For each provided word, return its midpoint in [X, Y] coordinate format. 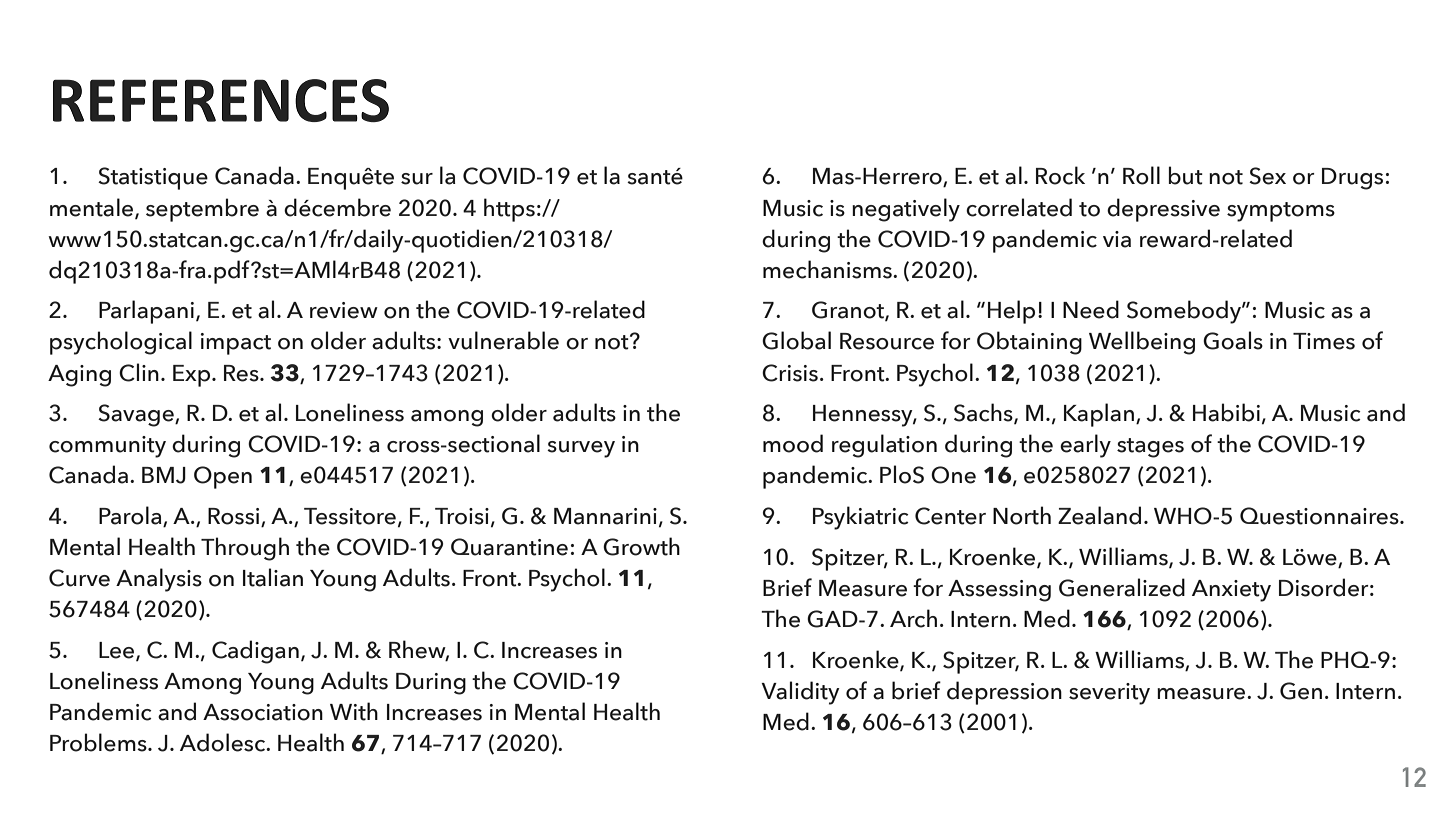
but [1186, 175]
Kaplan [1099, 415]
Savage [137, 415]
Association [263, 712]
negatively [906, 210]
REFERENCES [221, 100]
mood [793, 443]
